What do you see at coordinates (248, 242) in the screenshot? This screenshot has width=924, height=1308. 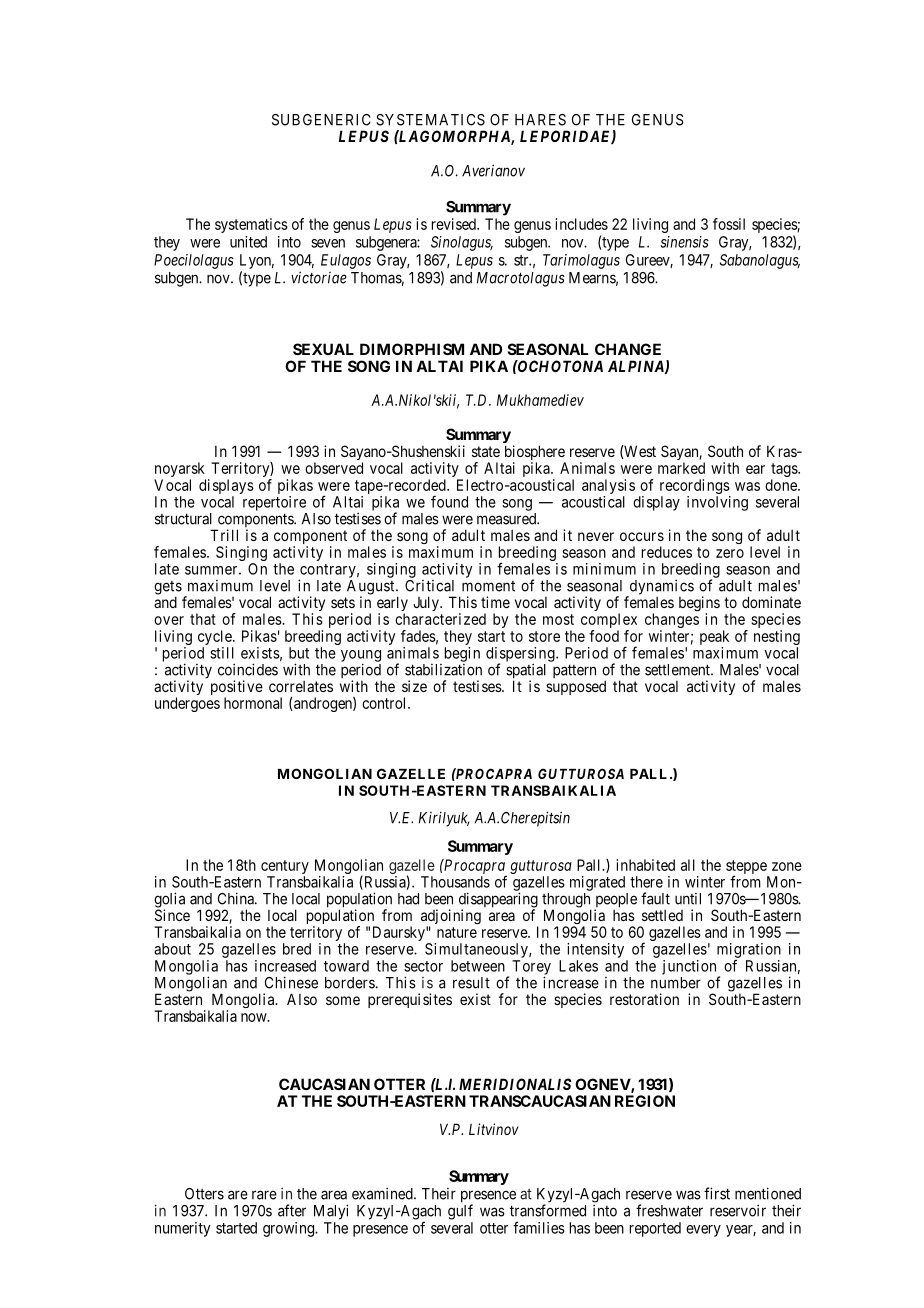 I see `united` at bounding box center [248, 242].
